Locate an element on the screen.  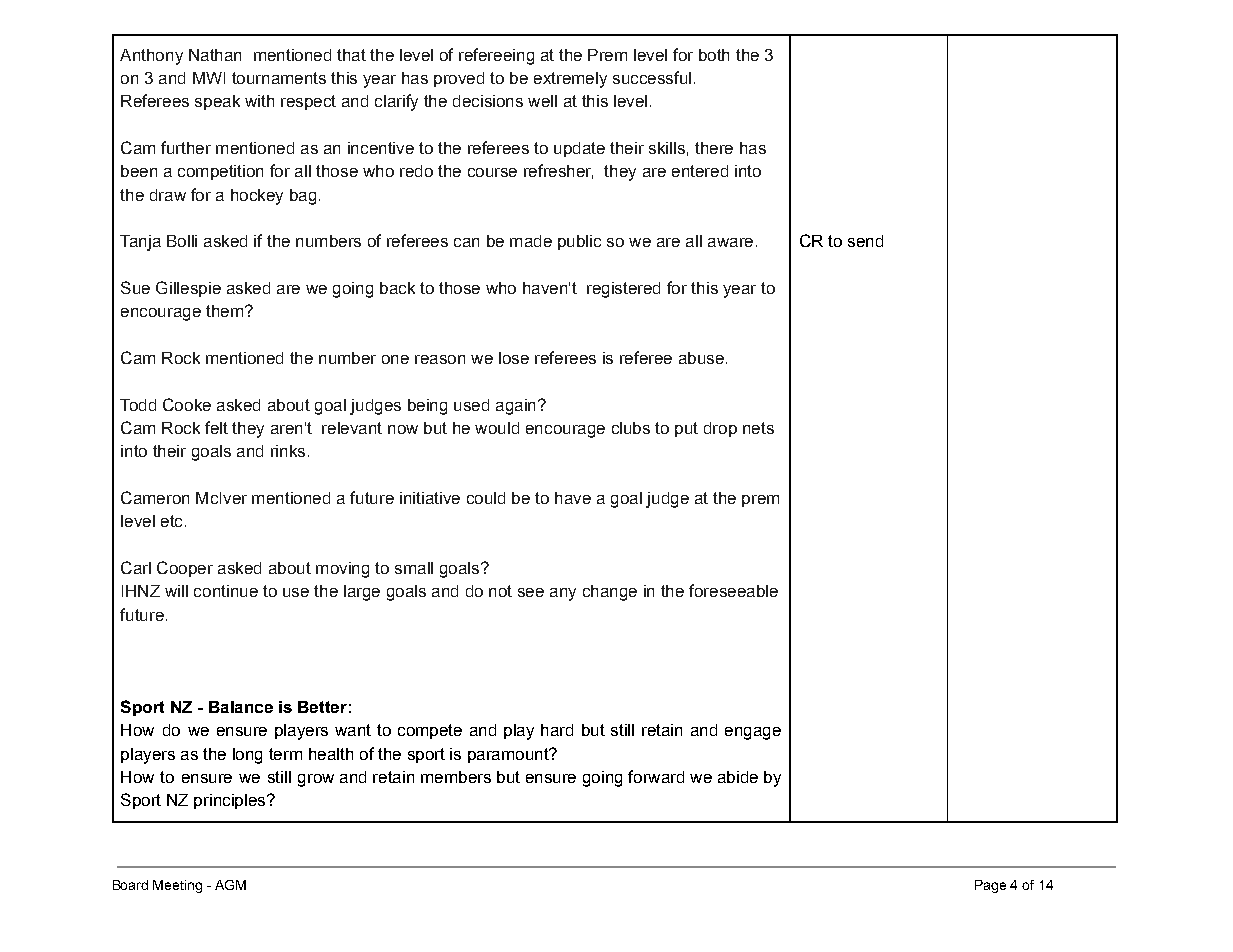
extremely is located at coordinates (570, 80).
